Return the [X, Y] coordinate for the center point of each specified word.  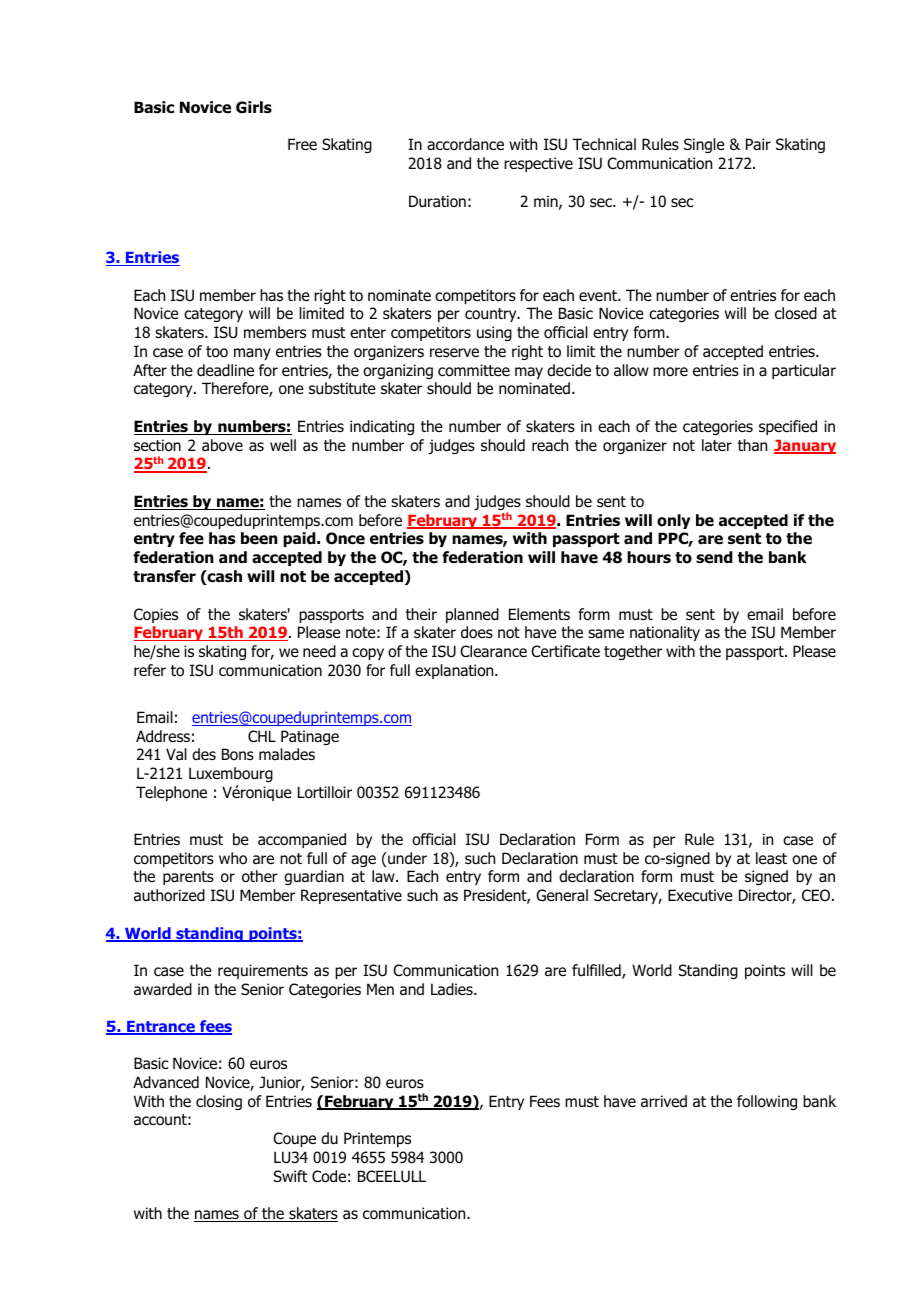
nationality [665, 633]
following [767, 1102]
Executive [700, 895]
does [477, 632]
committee [474, 370]
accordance [465, 144]
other [260, 876]
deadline [225, 370]
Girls [254, 107]
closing [219, 1102]
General [562, 895]
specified [788, 427]
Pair [758, 144]
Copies [156, 615]
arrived [664, 1101]
